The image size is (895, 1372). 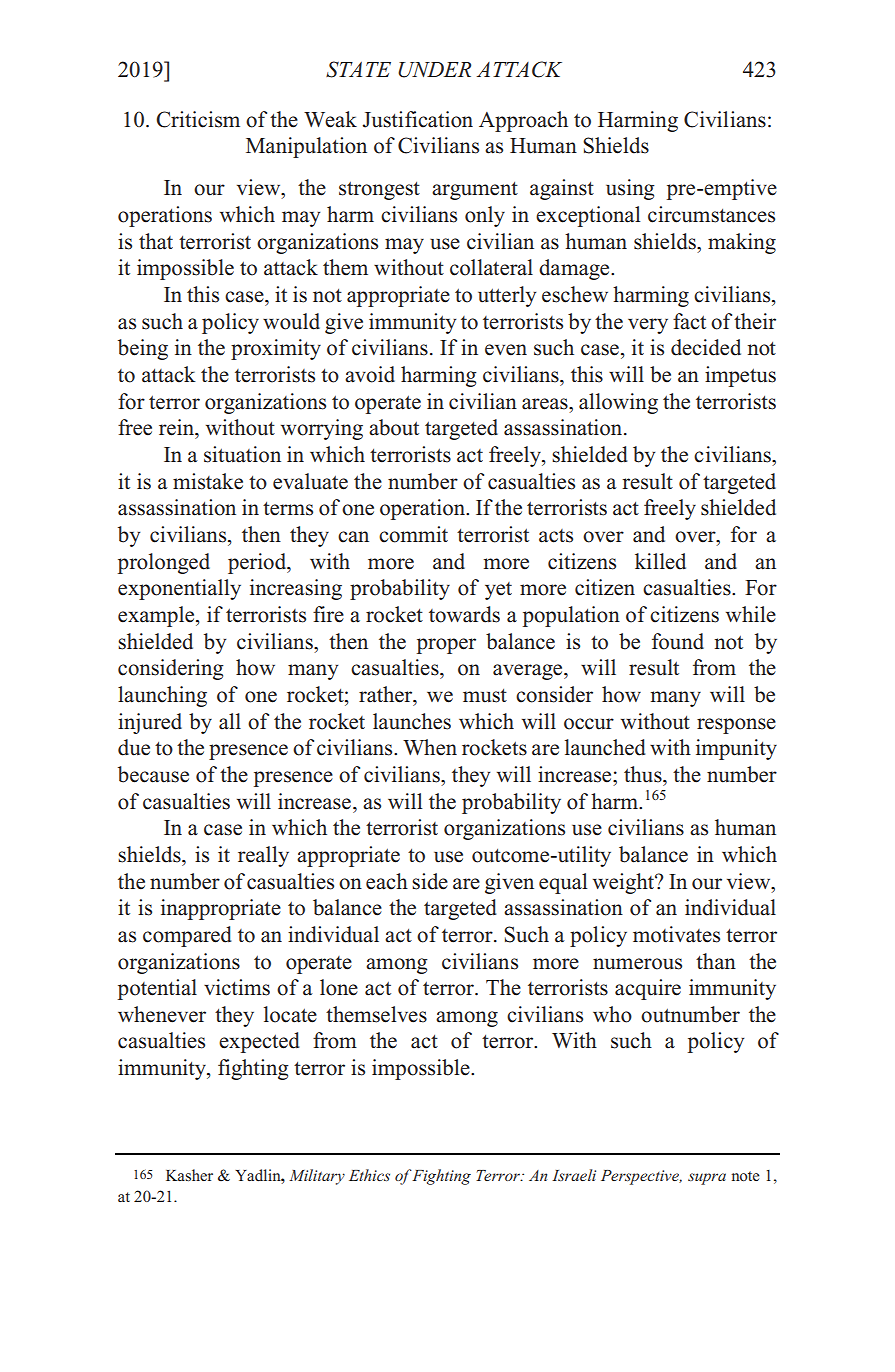 I want to click on using, so click(x=630, y=189).
